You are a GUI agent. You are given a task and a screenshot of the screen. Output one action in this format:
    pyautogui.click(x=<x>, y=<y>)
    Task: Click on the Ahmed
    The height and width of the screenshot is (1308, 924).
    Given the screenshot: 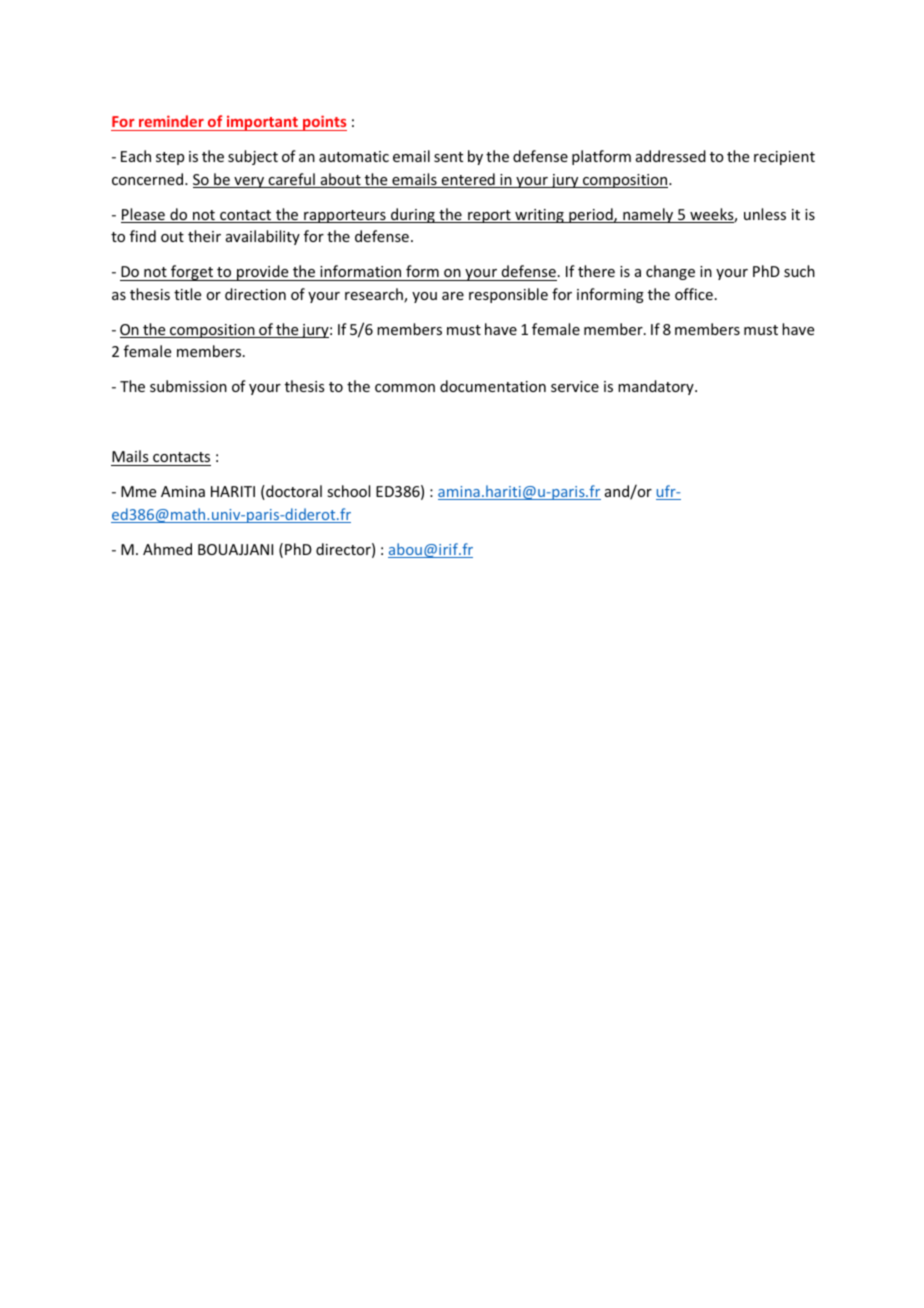 What is the action you would take?
    pyautogui.click(x=167, y=549)
